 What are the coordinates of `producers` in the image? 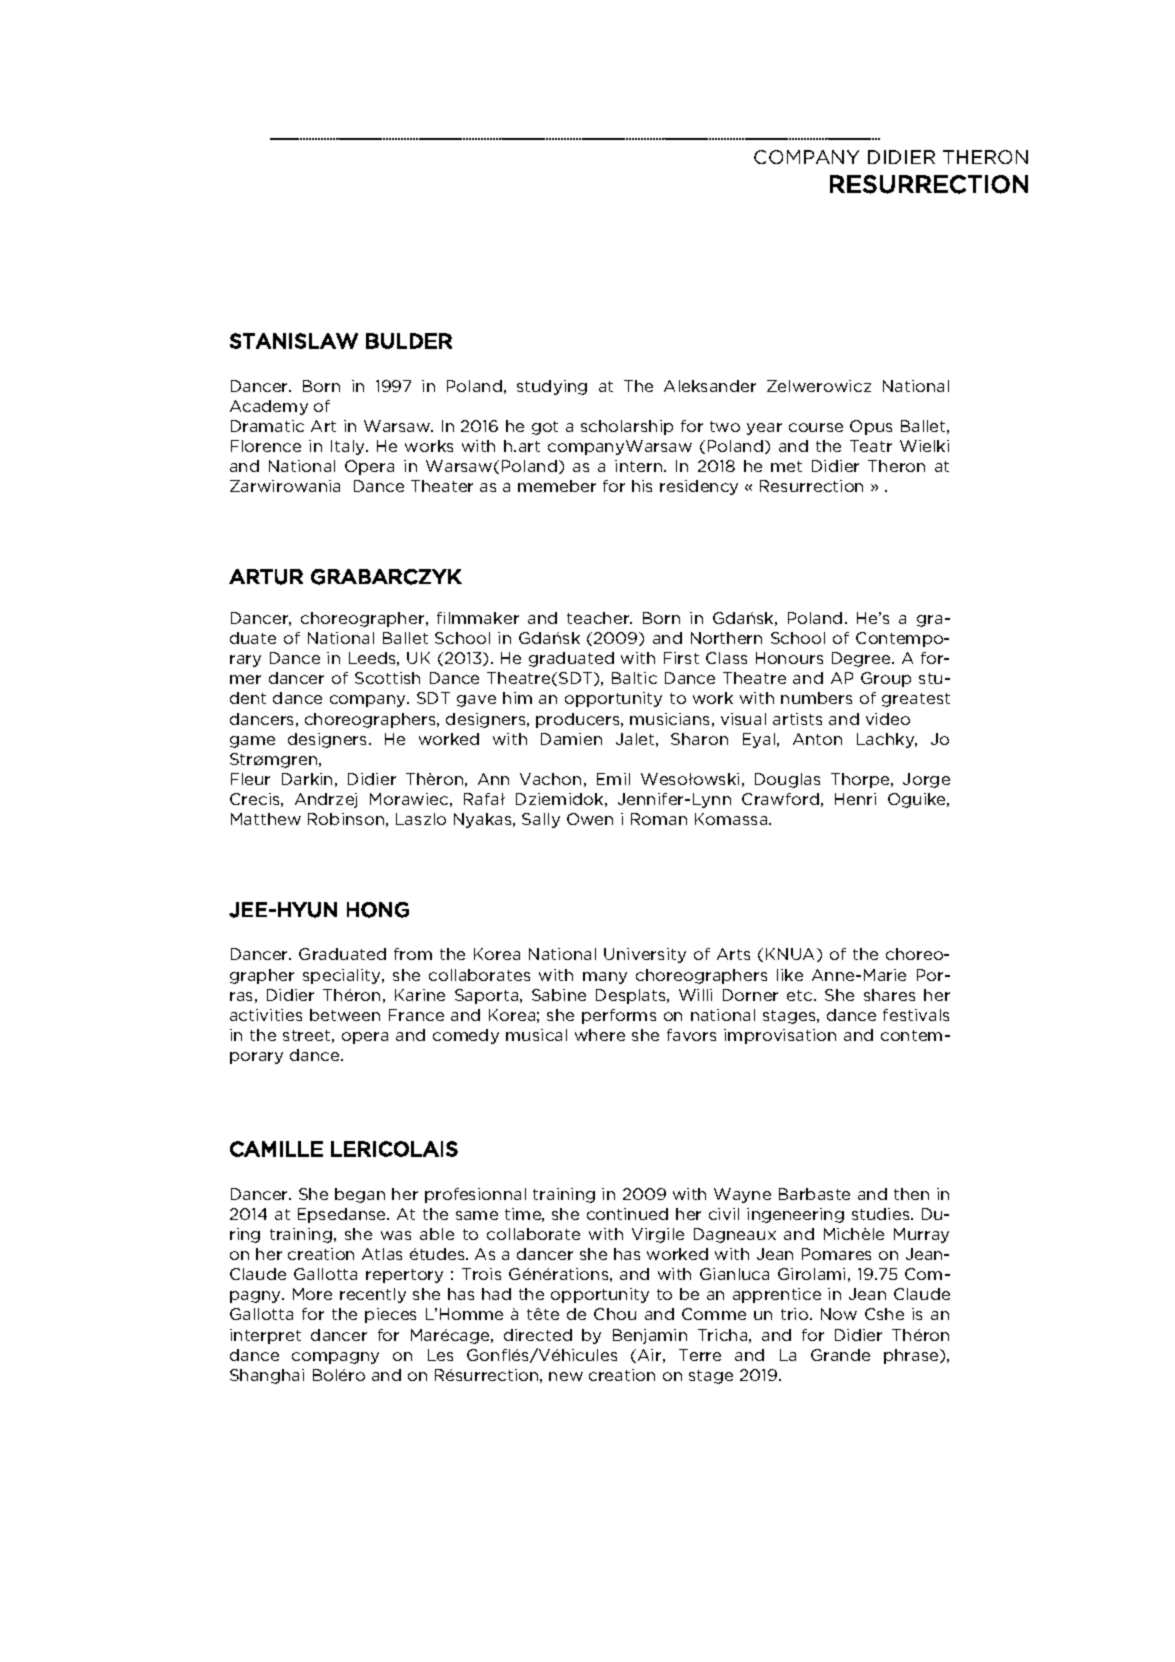 It's located at (579, 720).
